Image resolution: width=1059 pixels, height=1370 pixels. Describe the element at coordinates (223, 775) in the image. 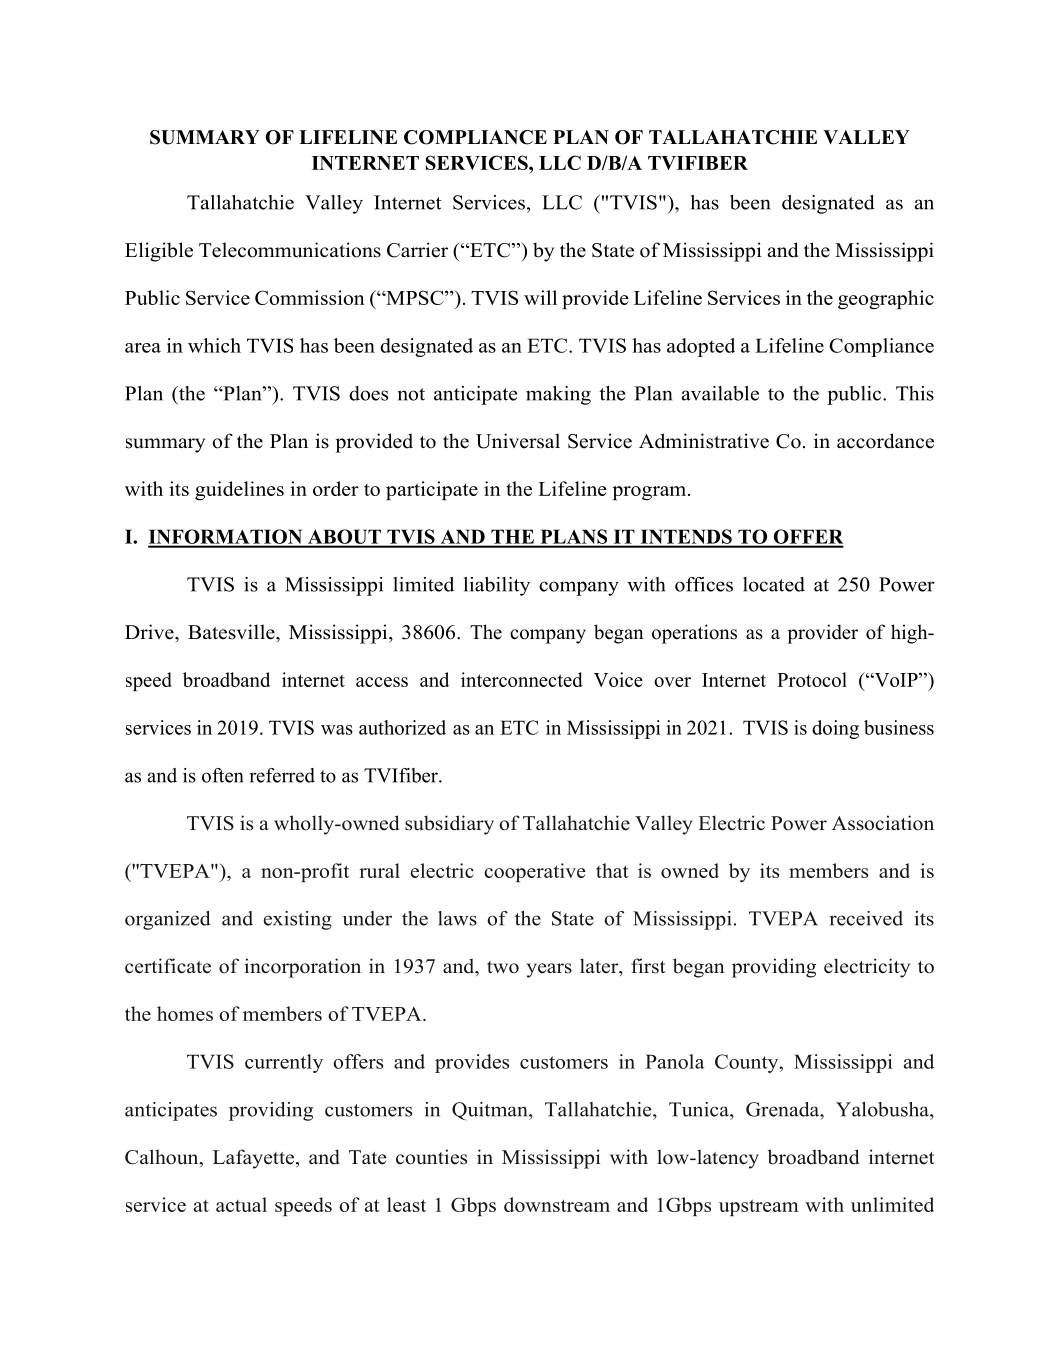

I see `often` at that location.
